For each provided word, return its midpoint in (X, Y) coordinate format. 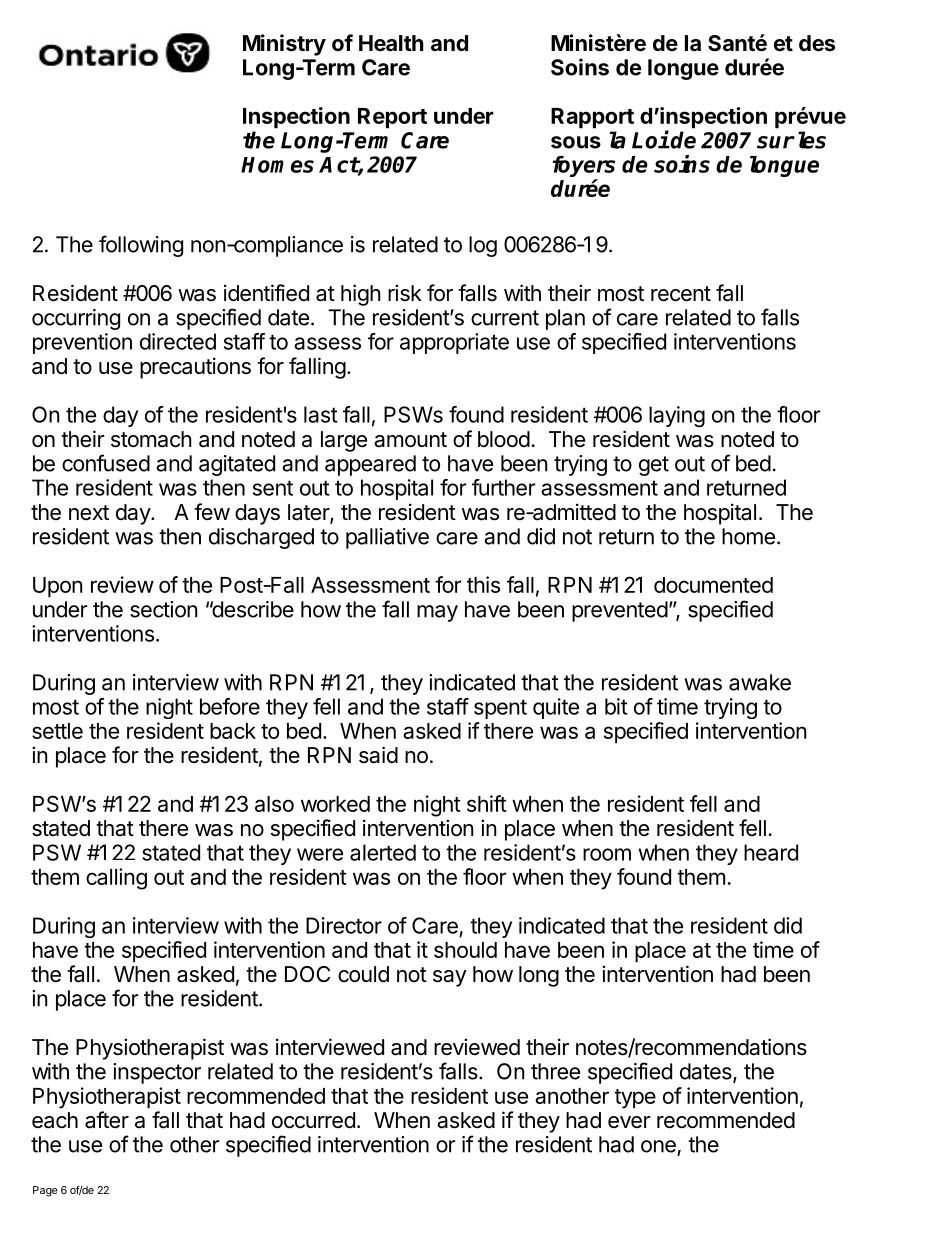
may (437, 613)
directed (178, 341)
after (107, 1120)
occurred (313, 1120)
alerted (383, 852)
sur (776, 142)
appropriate (454, 343)
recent (681, 294)
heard (771, 852)
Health (391, 43)
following (141, 246)
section (163, 609)
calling (116, 879)
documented (713, 585)
